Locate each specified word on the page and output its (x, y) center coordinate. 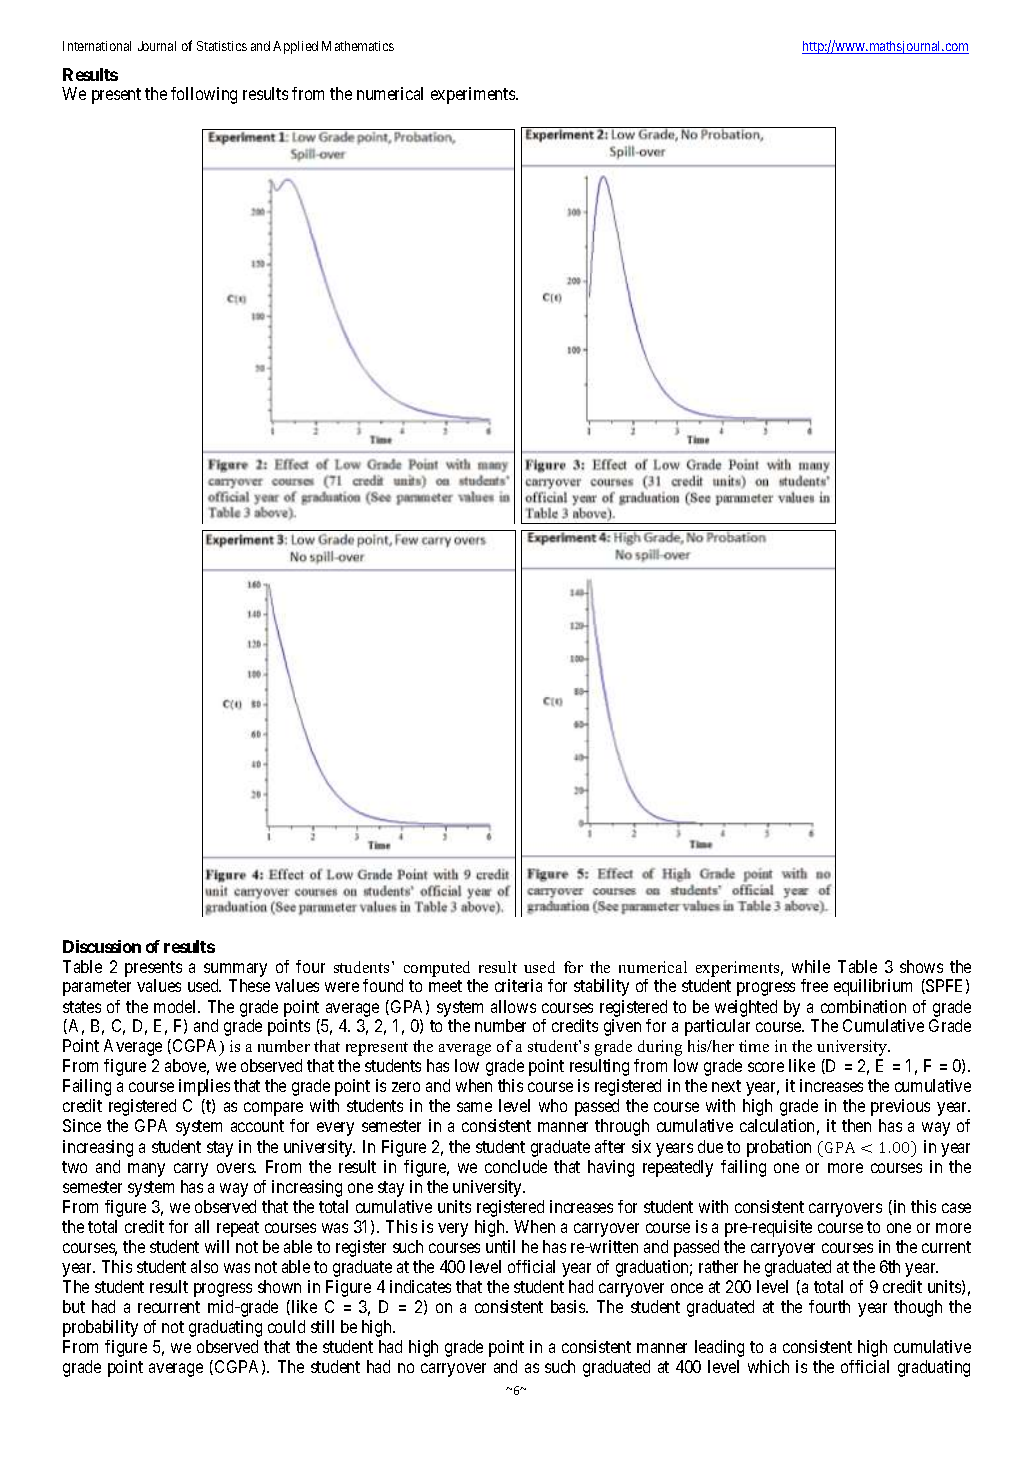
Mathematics (358, 46)
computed (437, 969)
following (204, 95)
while (811, 966)
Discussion (102, 946)
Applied (295, 47)
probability (100, 1328)
